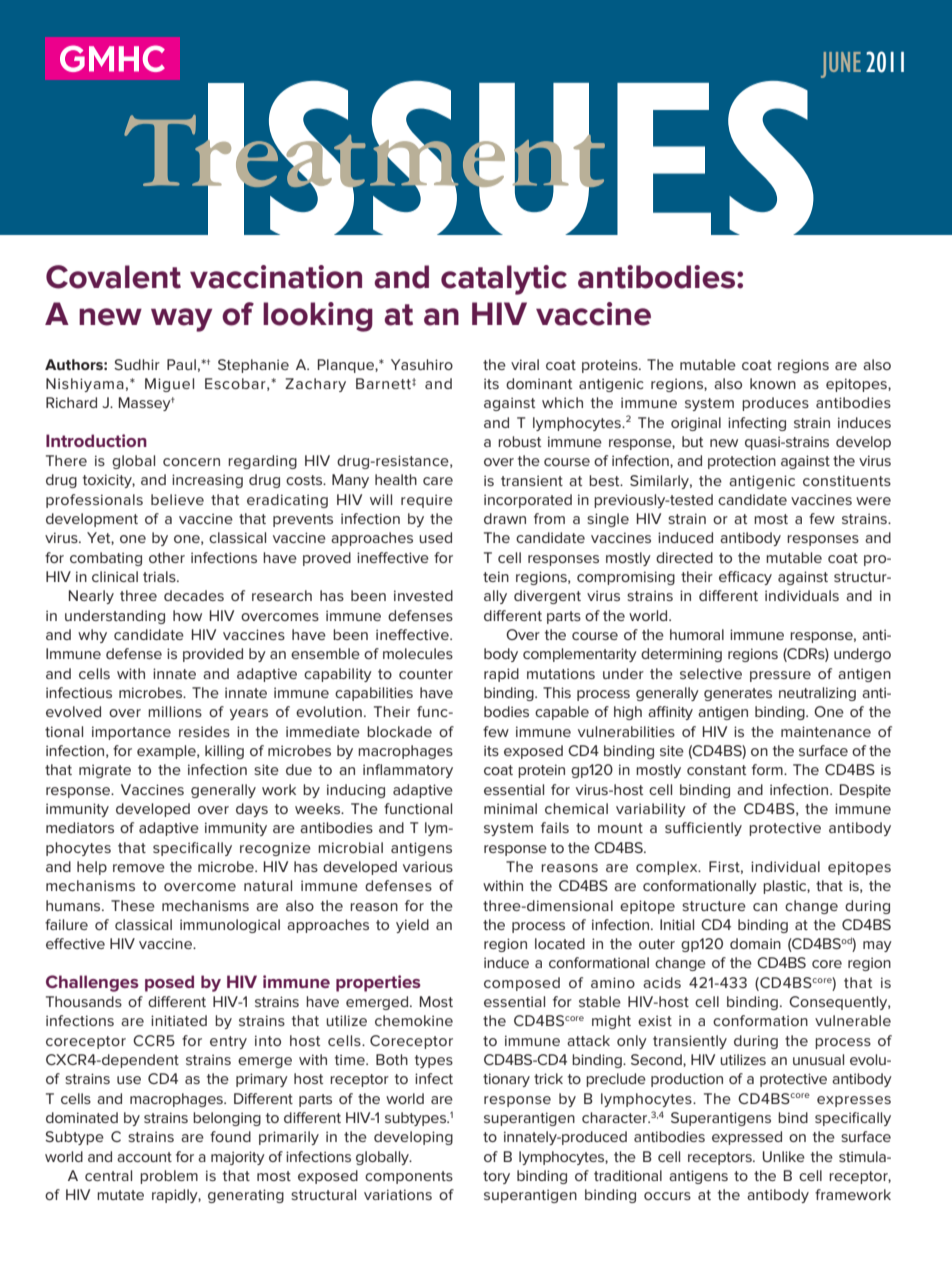  What do you see at coordinates (784, 1156) in the document?
I see `Unlike` at bounding box center [784, 1156].
